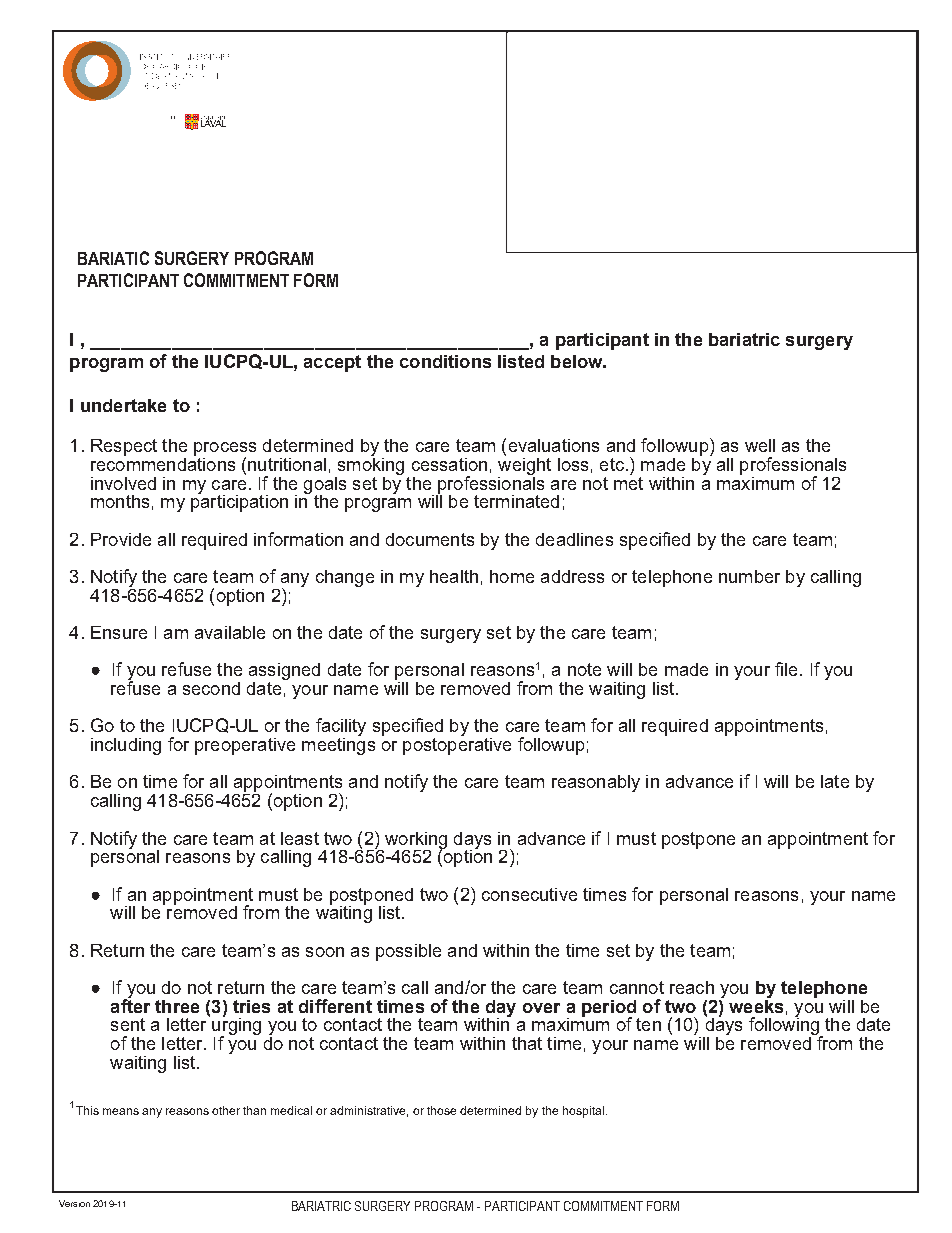 Image resolution: width=952 pixels, height=1233 pixels. I want to click on postoperative, so click(457, 745).
